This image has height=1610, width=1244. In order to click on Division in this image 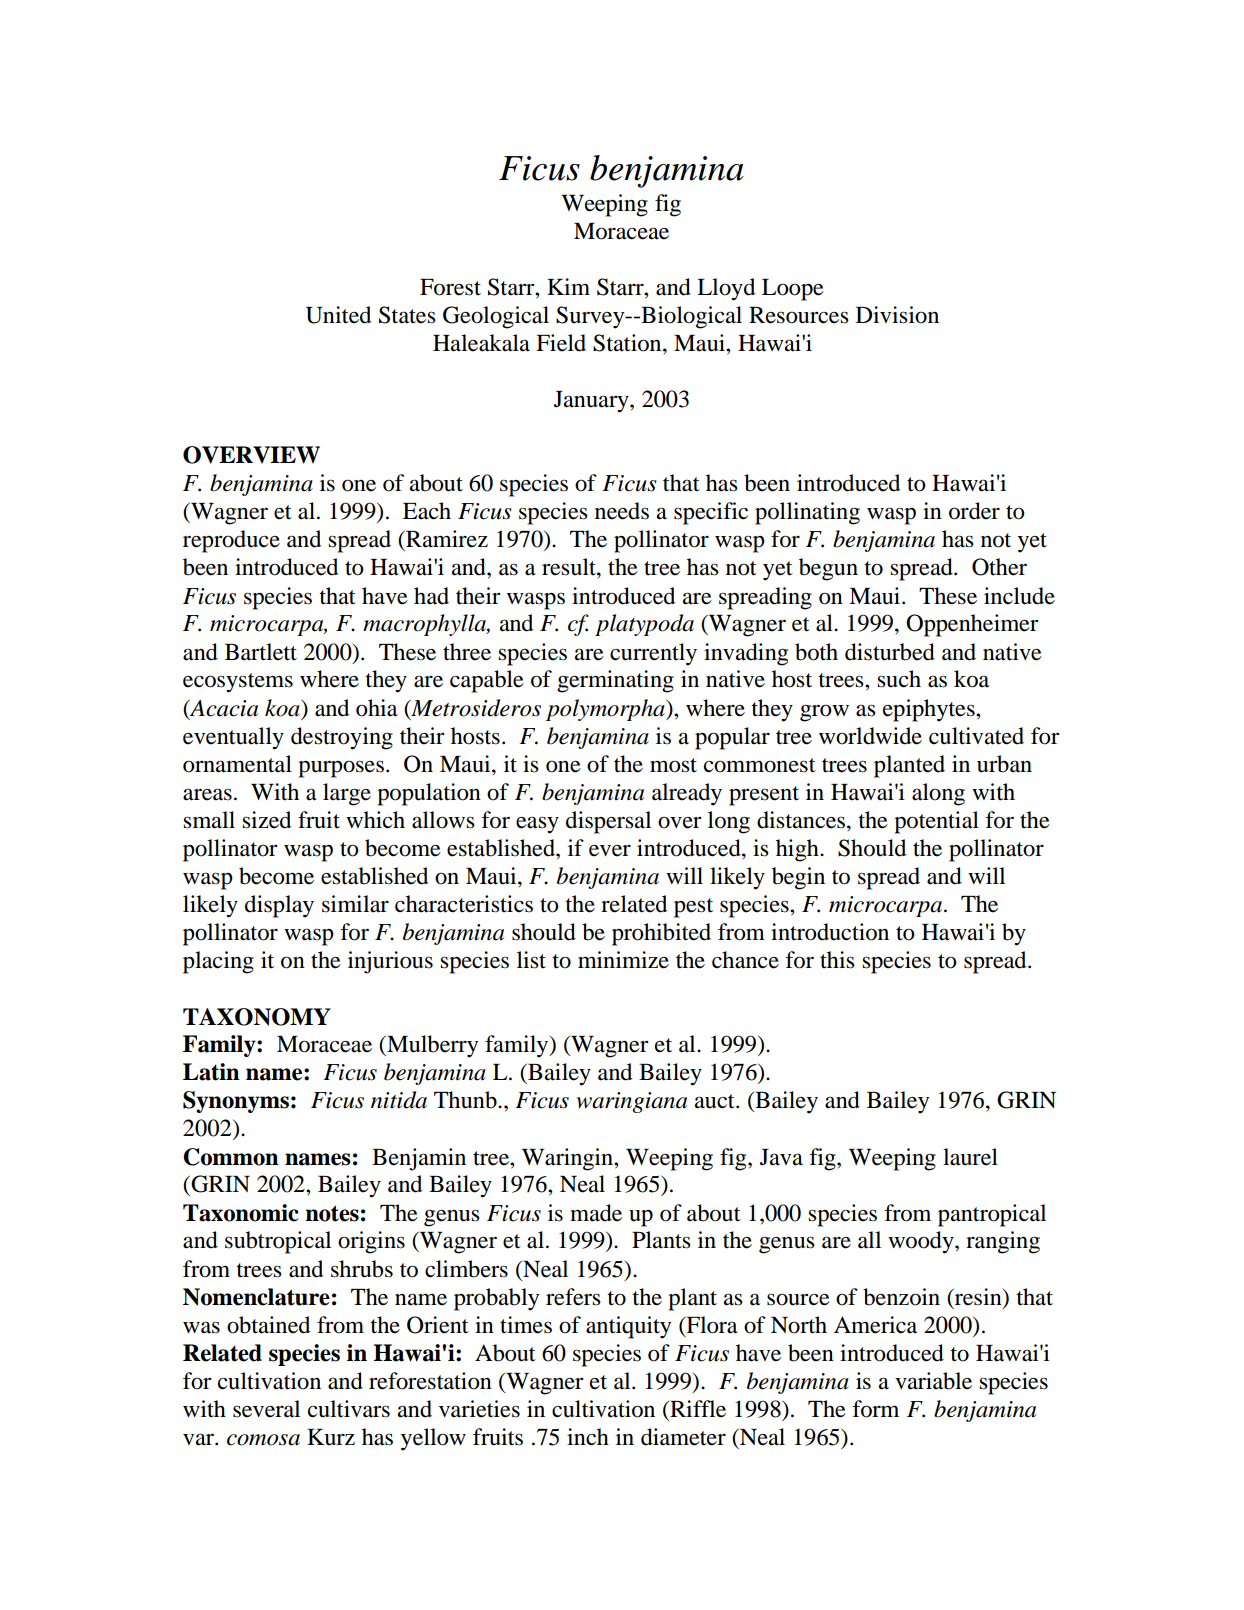, I will do `click(897, 315)`.
